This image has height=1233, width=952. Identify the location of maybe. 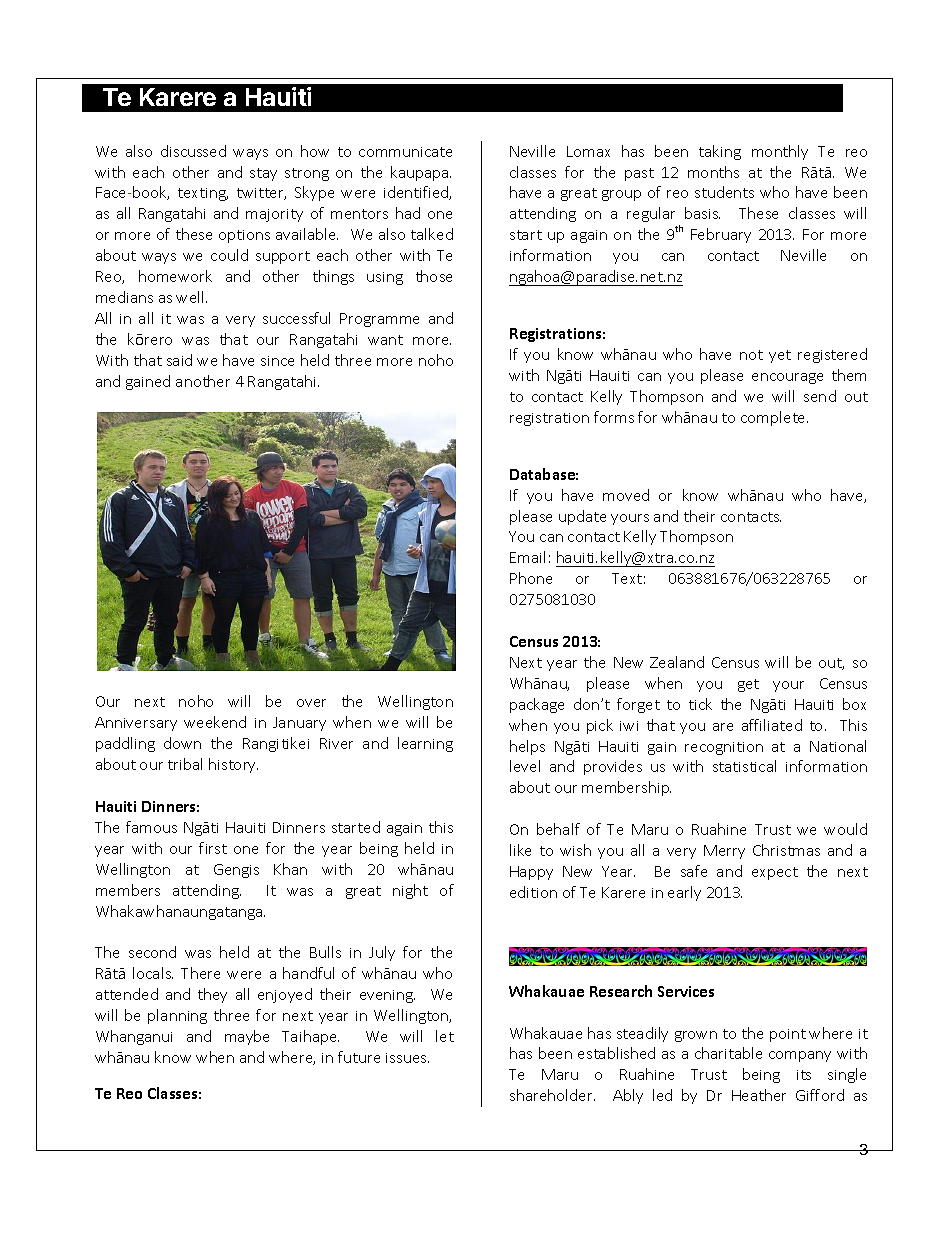
(247, 1037).
